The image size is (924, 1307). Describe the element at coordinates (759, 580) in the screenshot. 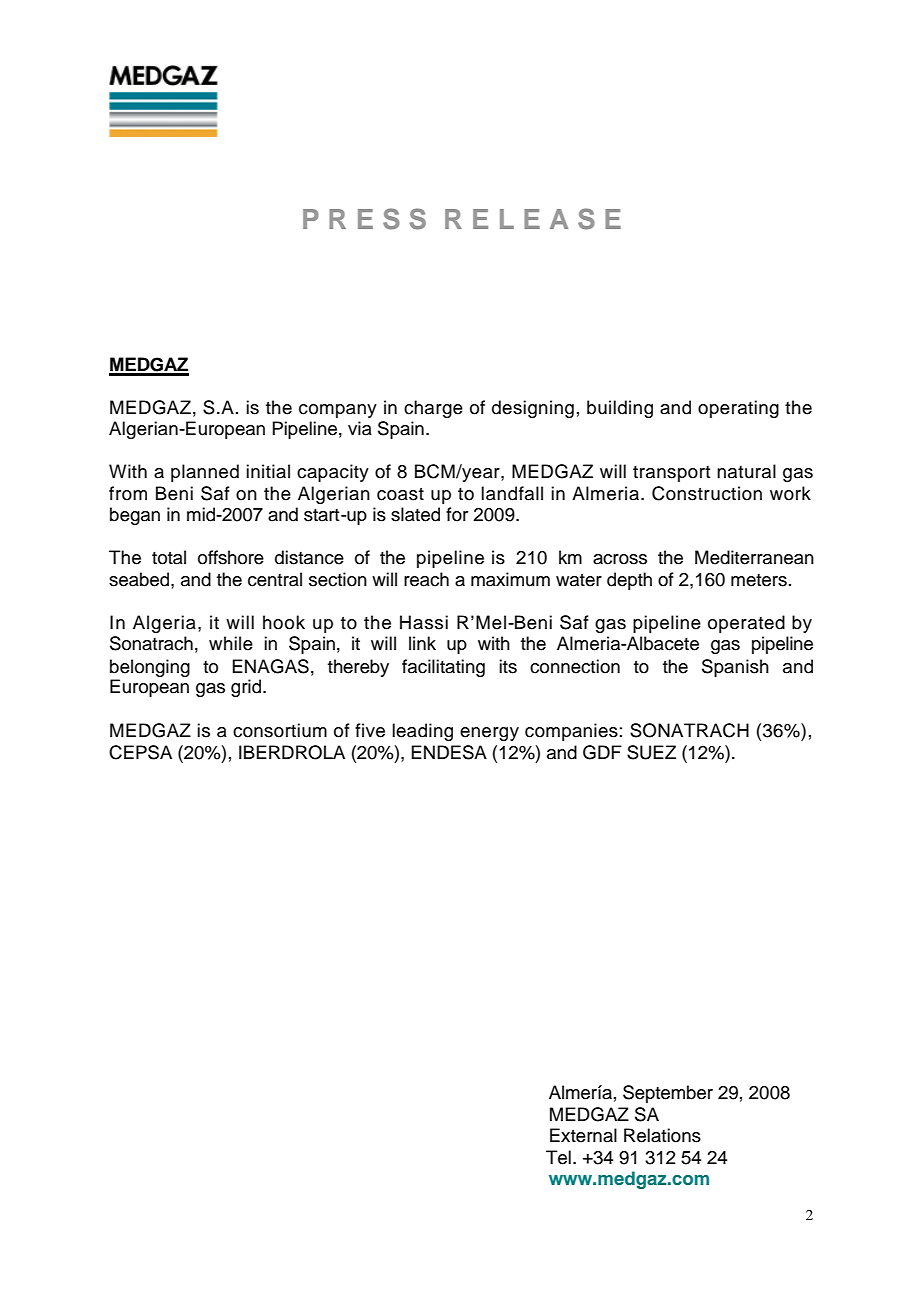

I see `meters` at that location.
